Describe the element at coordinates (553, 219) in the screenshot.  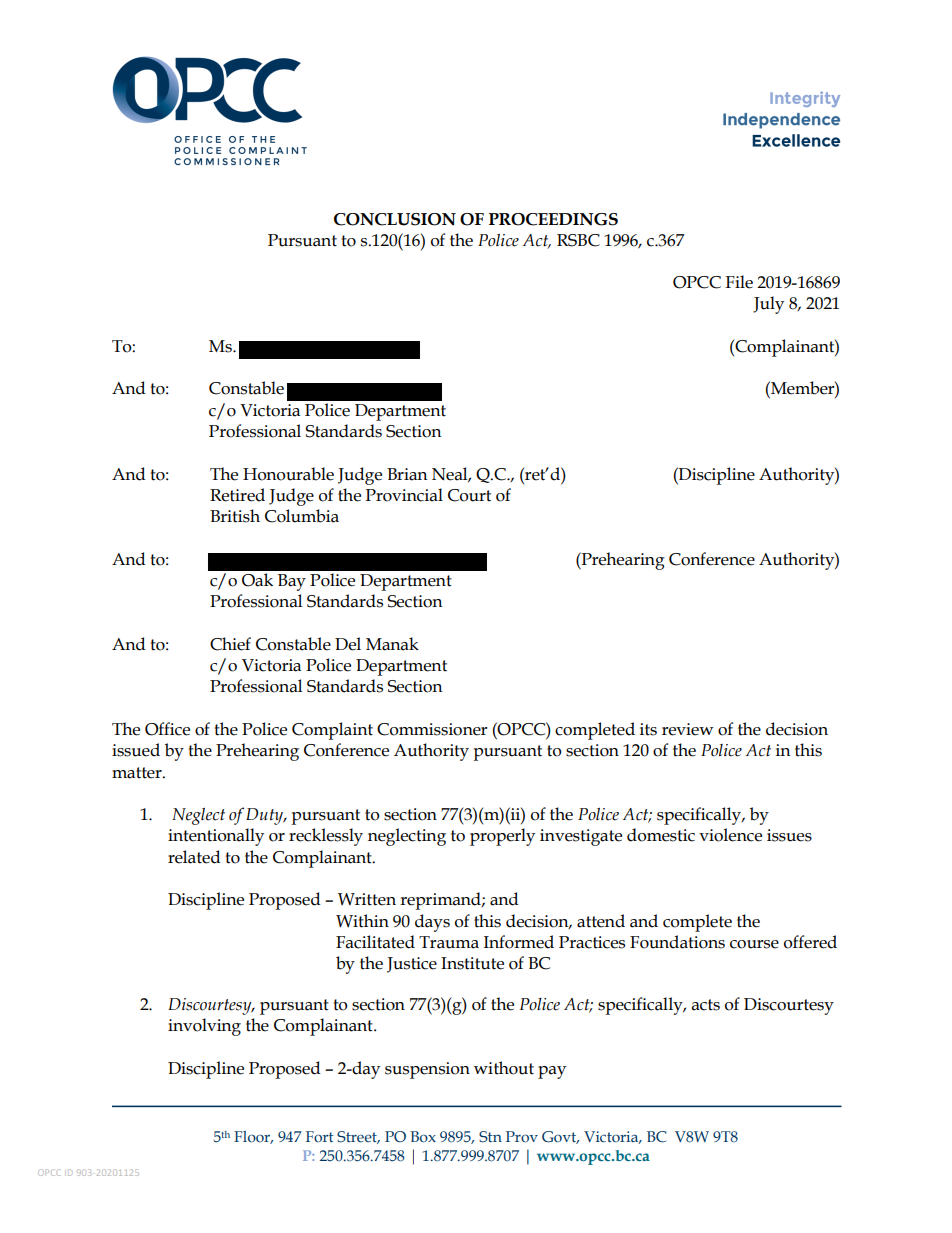
I see `PROCEEDINGS` at that location.
